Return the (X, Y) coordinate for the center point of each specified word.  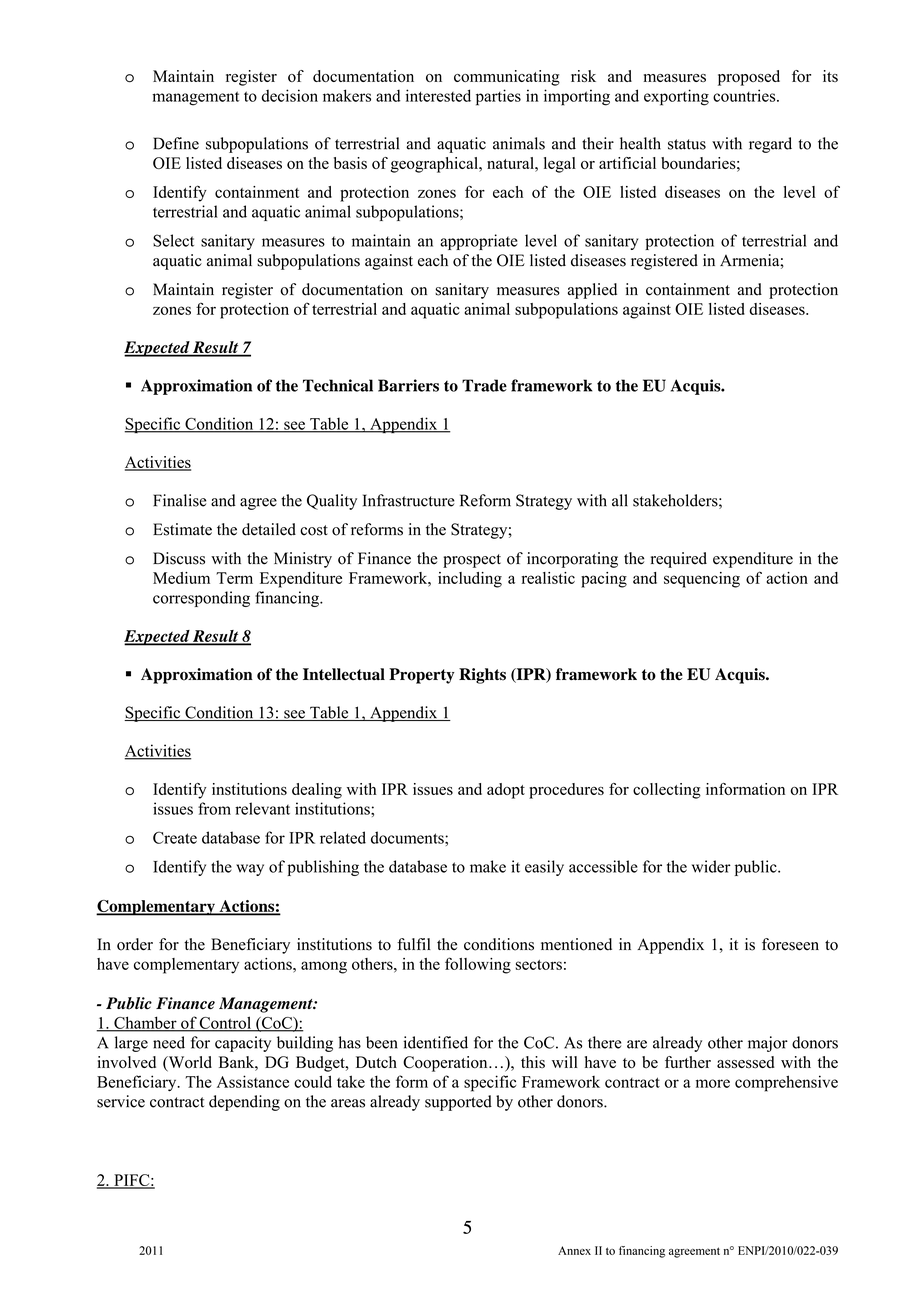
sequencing (702, 580)
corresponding (201, 599)
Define (176, 143)
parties (498, 97)
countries (745, 95)
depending (244, 1103)
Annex (574, 1250)
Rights (482, 676)
